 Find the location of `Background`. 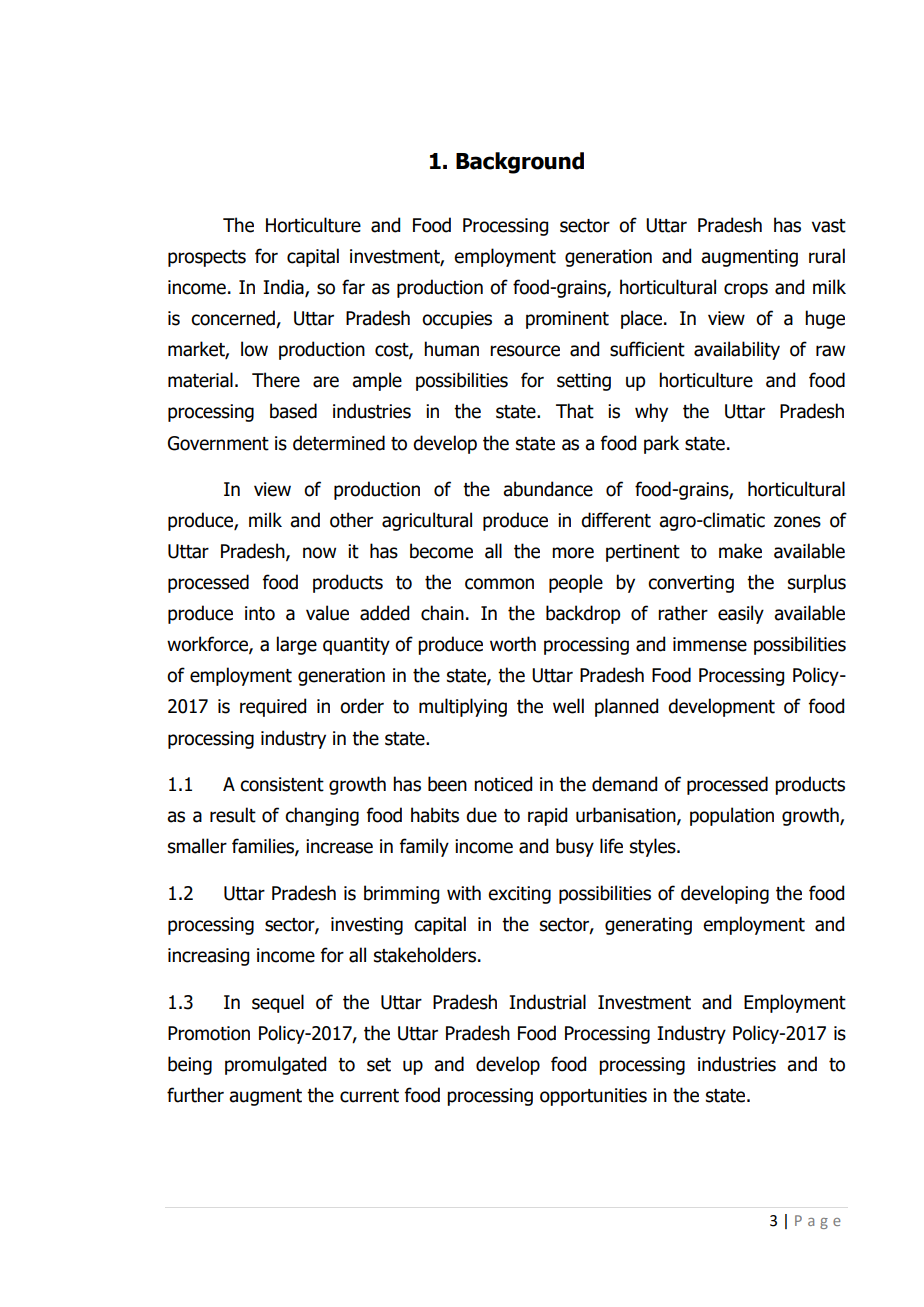

Background is located at coordinates (520, 163).
